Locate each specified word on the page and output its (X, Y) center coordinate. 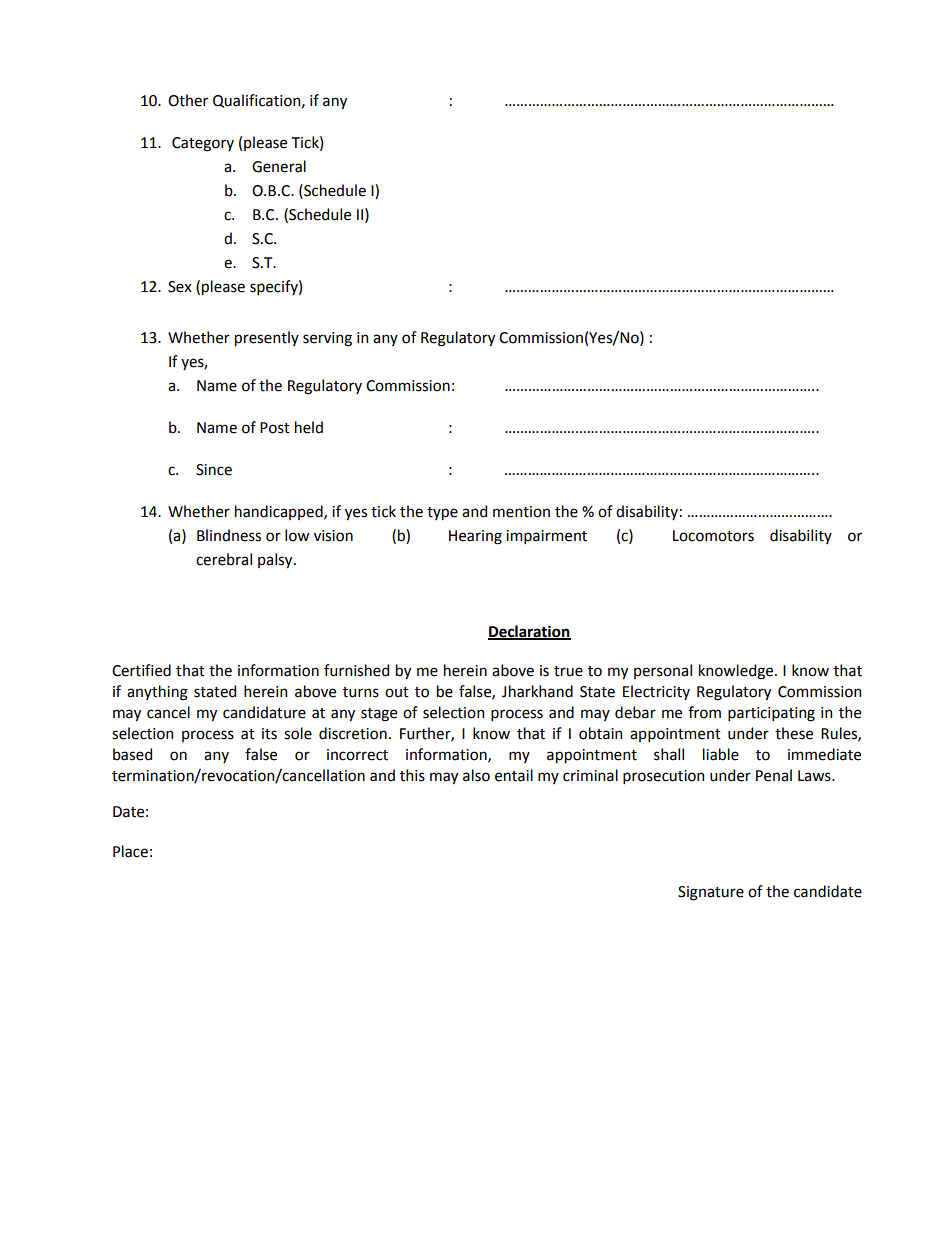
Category (203, 144)
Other (188, 100)
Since (214, 470)
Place (130, 851)
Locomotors (713, 536)
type (442, 513)
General (279, 166)
